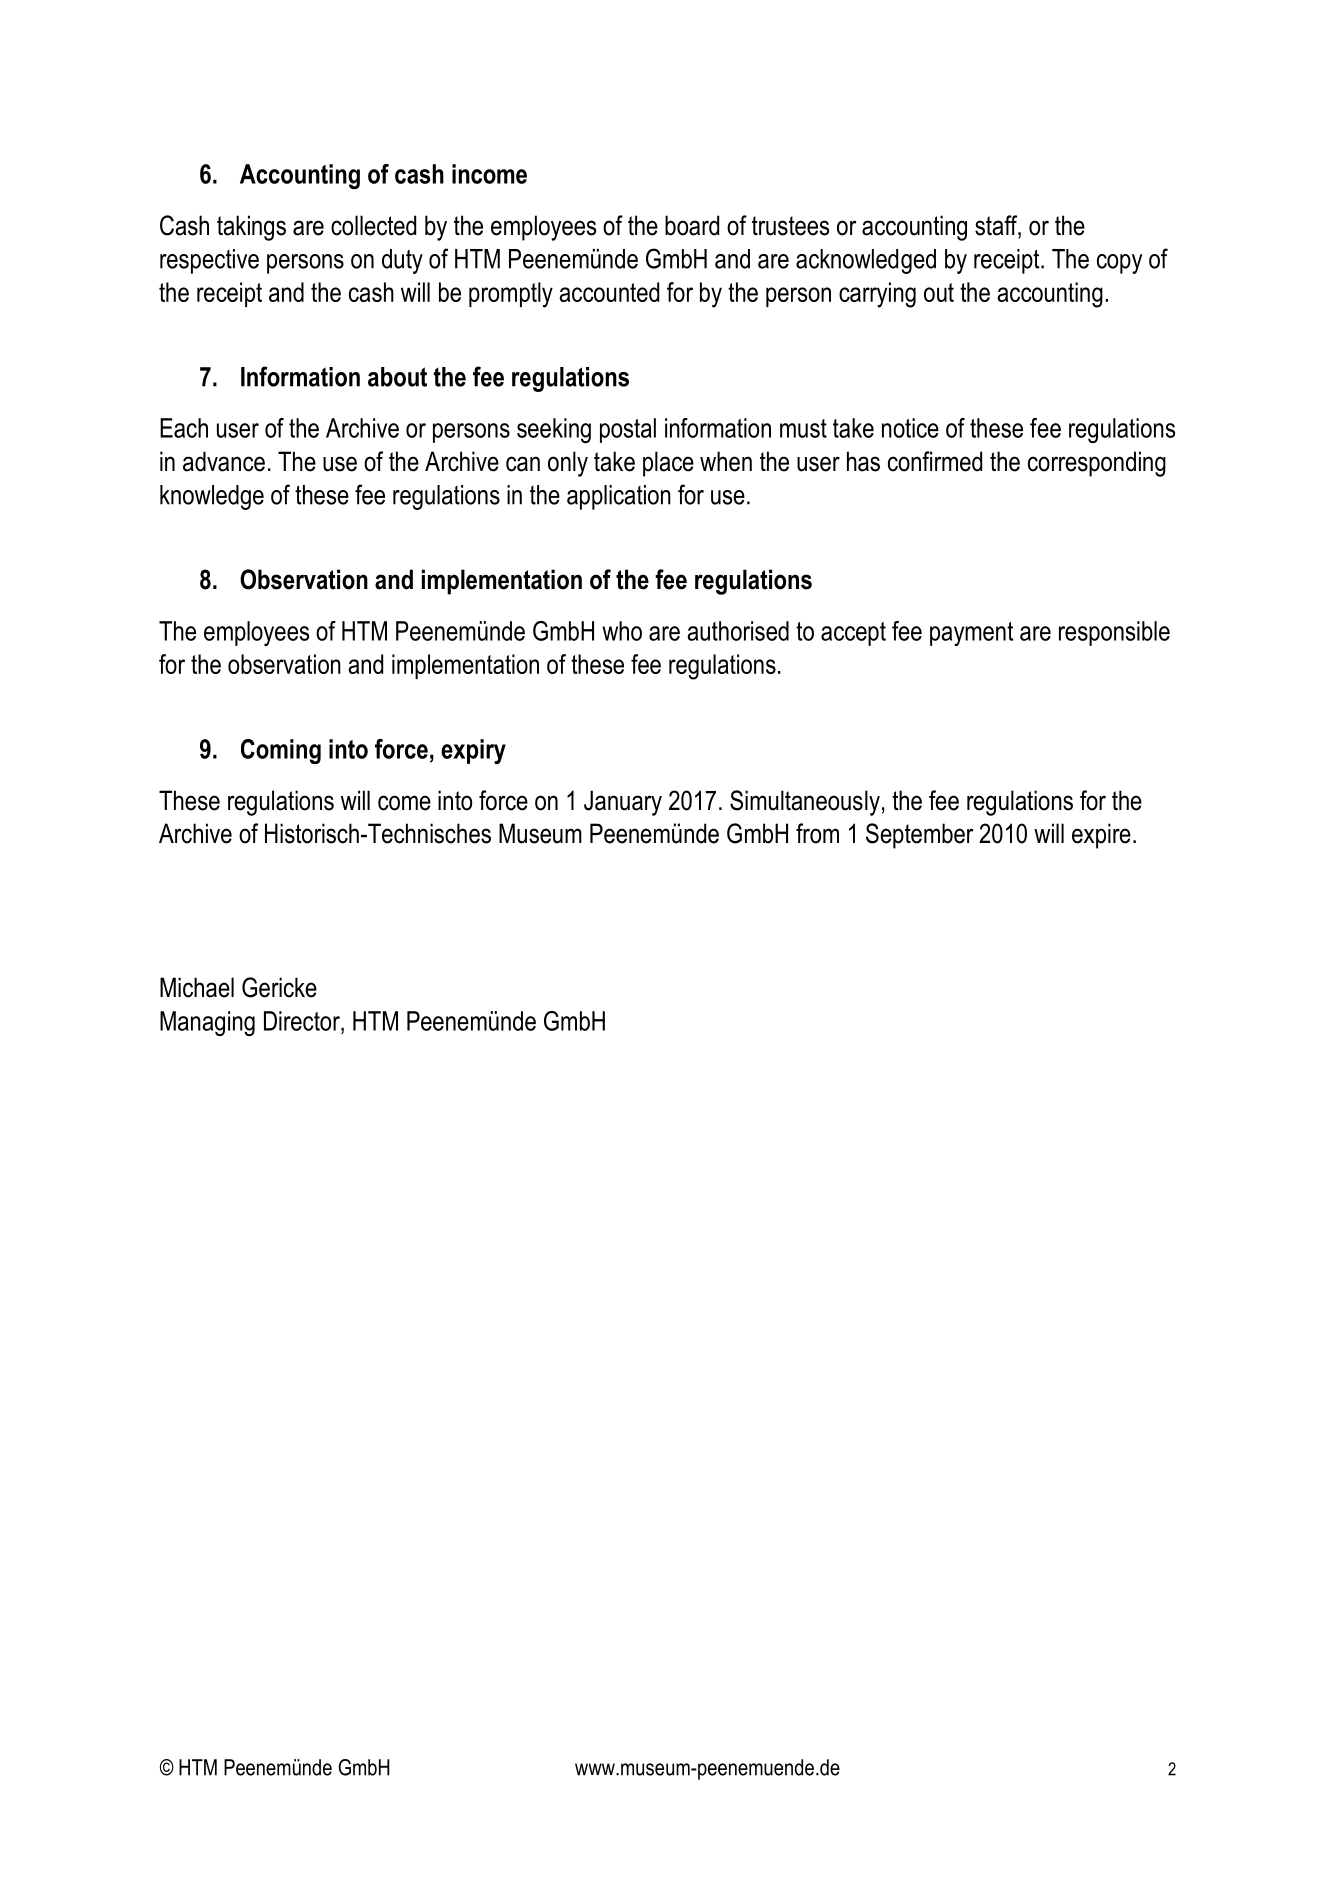 This screenshot has width=1336, height=1890. What do you see at coordinates (251, 228) in the screenshot?
I see `takings` at bounding box center [251, 228].
